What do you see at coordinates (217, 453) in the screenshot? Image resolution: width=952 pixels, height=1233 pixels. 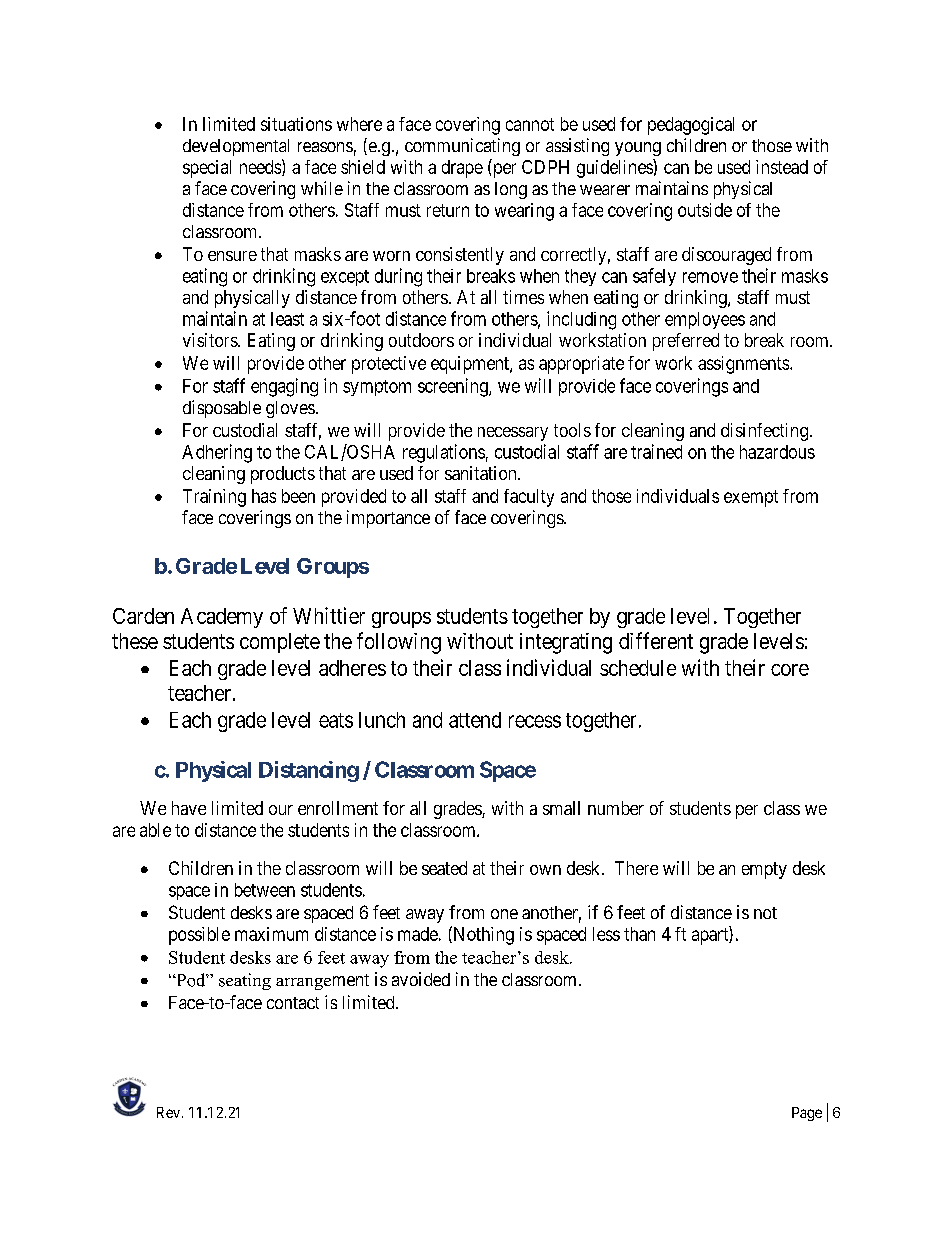 I see `Adhering` at bounding box center [217, 453].
